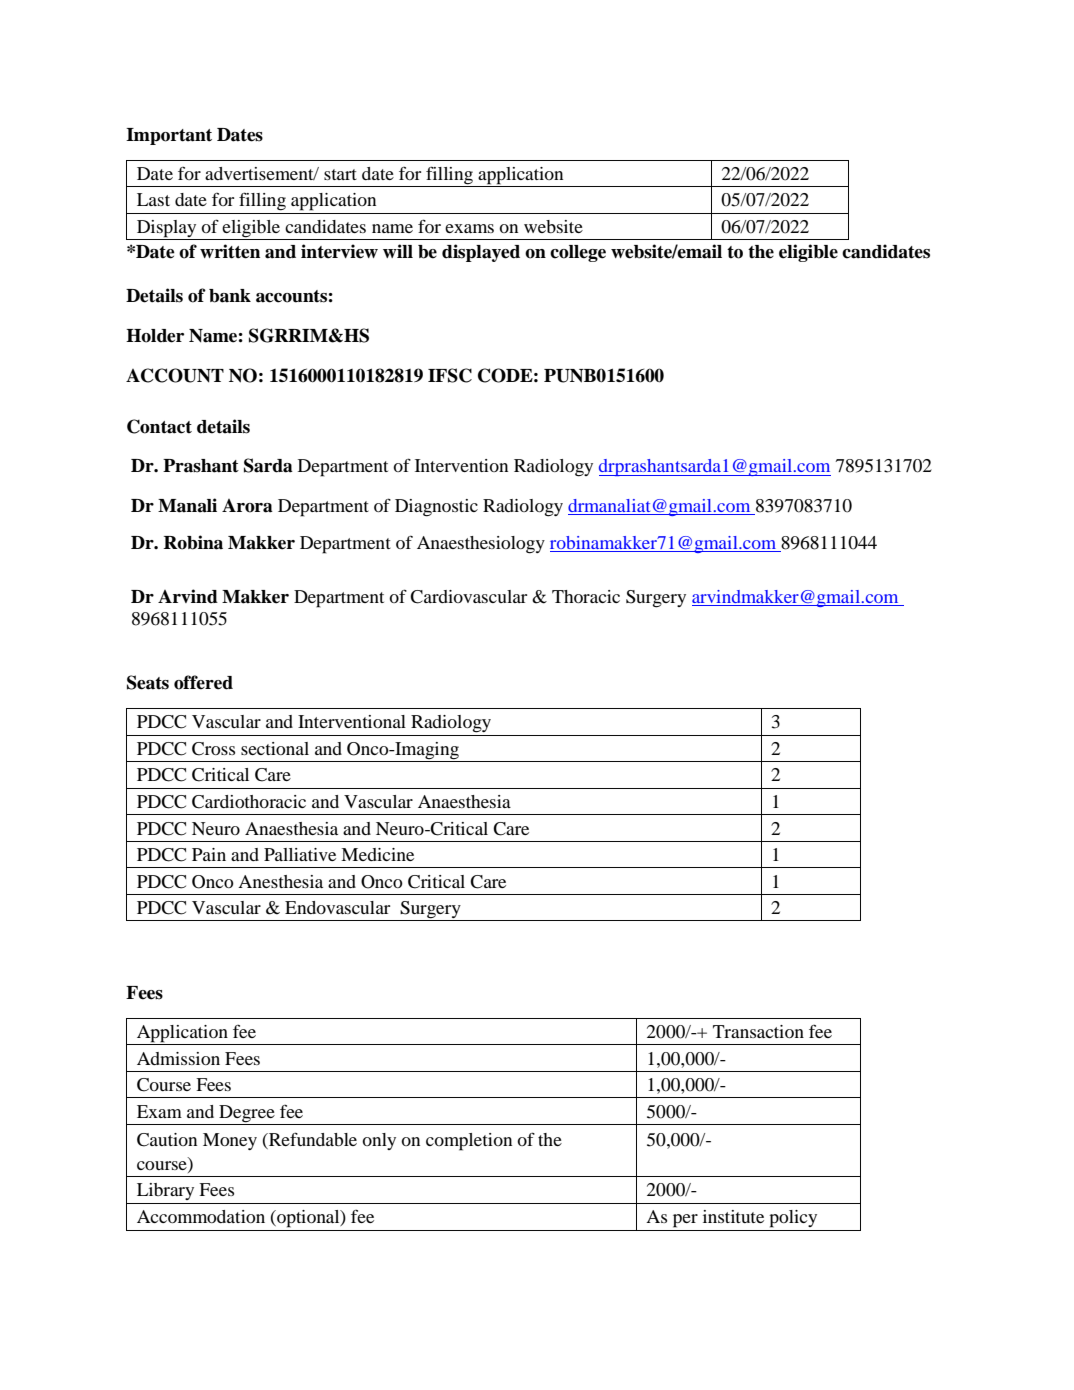 The width and height of the screenshot is (1074, 1390). What do you see at coordinates (230, 1141) in the screenshot?
I see `Money` at bounding box center [230, 1141].
